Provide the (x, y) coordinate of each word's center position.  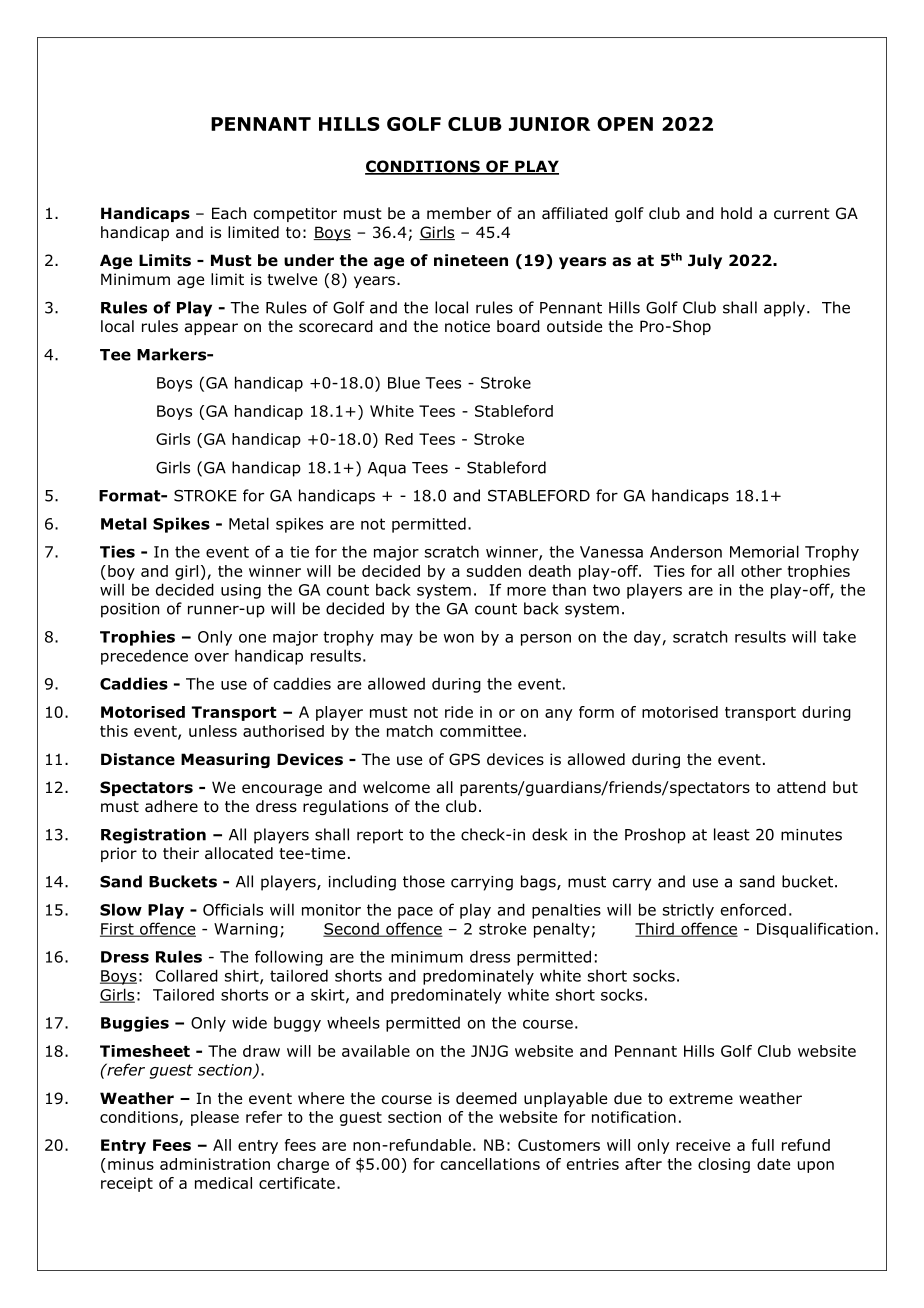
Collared (187, 975)
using (241, 591)
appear (211, 329)
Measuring (225, 760)
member (459, 213)
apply (784, 309)
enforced (753, 909)
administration (215, 1164)
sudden (494, 571)
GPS (464, 759)
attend (801, 787)
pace (415, 913)
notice (467, 326)
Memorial (764, 551)
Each (229, 213)
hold (736, 213)
